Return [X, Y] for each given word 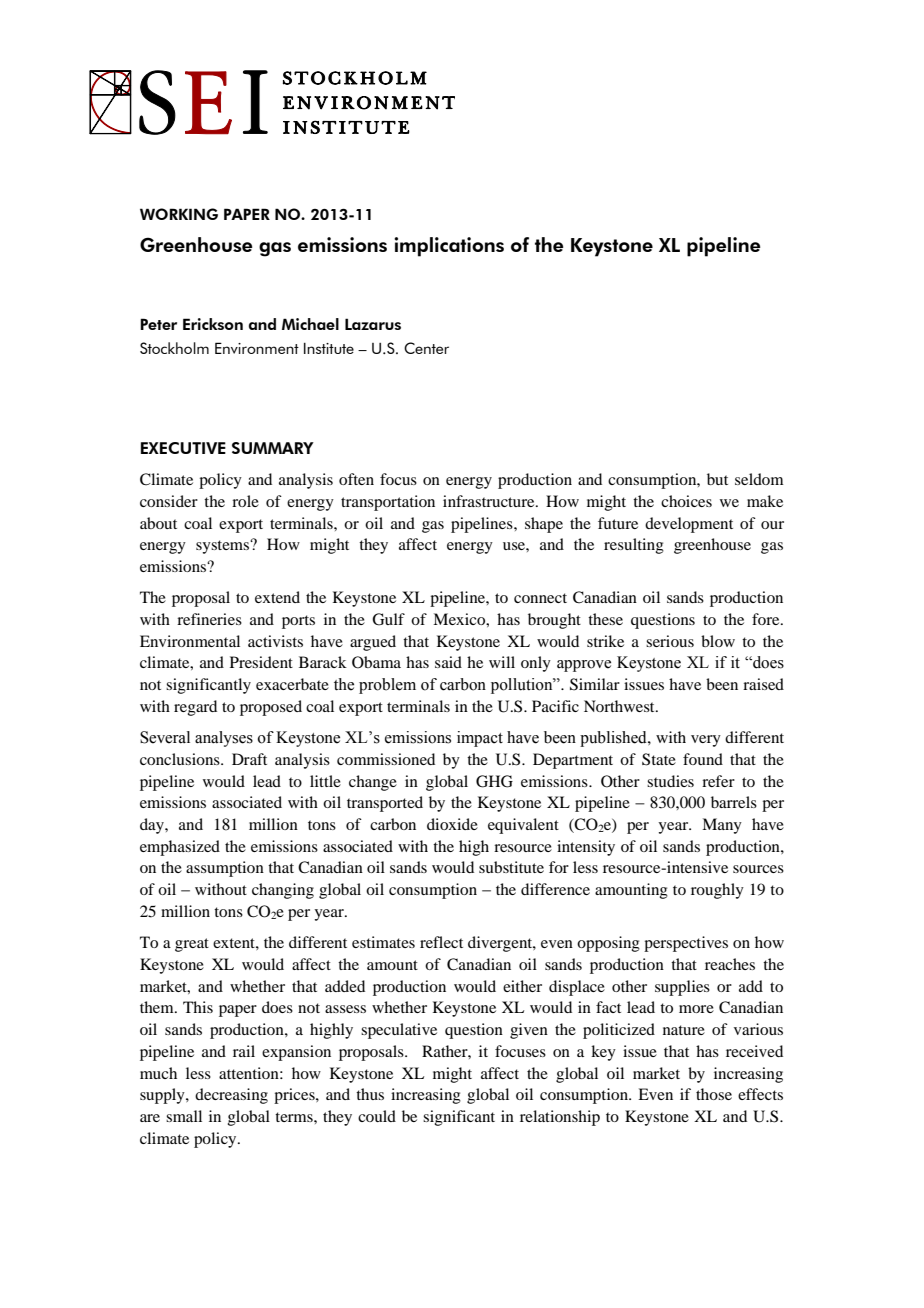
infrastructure [490, 501]
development [689, 525]
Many [722, 826]
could [377, 1116]
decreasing [231, 1096]
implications [449, 247]
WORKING [179, 214]
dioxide [452, 824]
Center [426, 348]
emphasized [180, 848]
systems [223, 547]
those [714, 1094]
